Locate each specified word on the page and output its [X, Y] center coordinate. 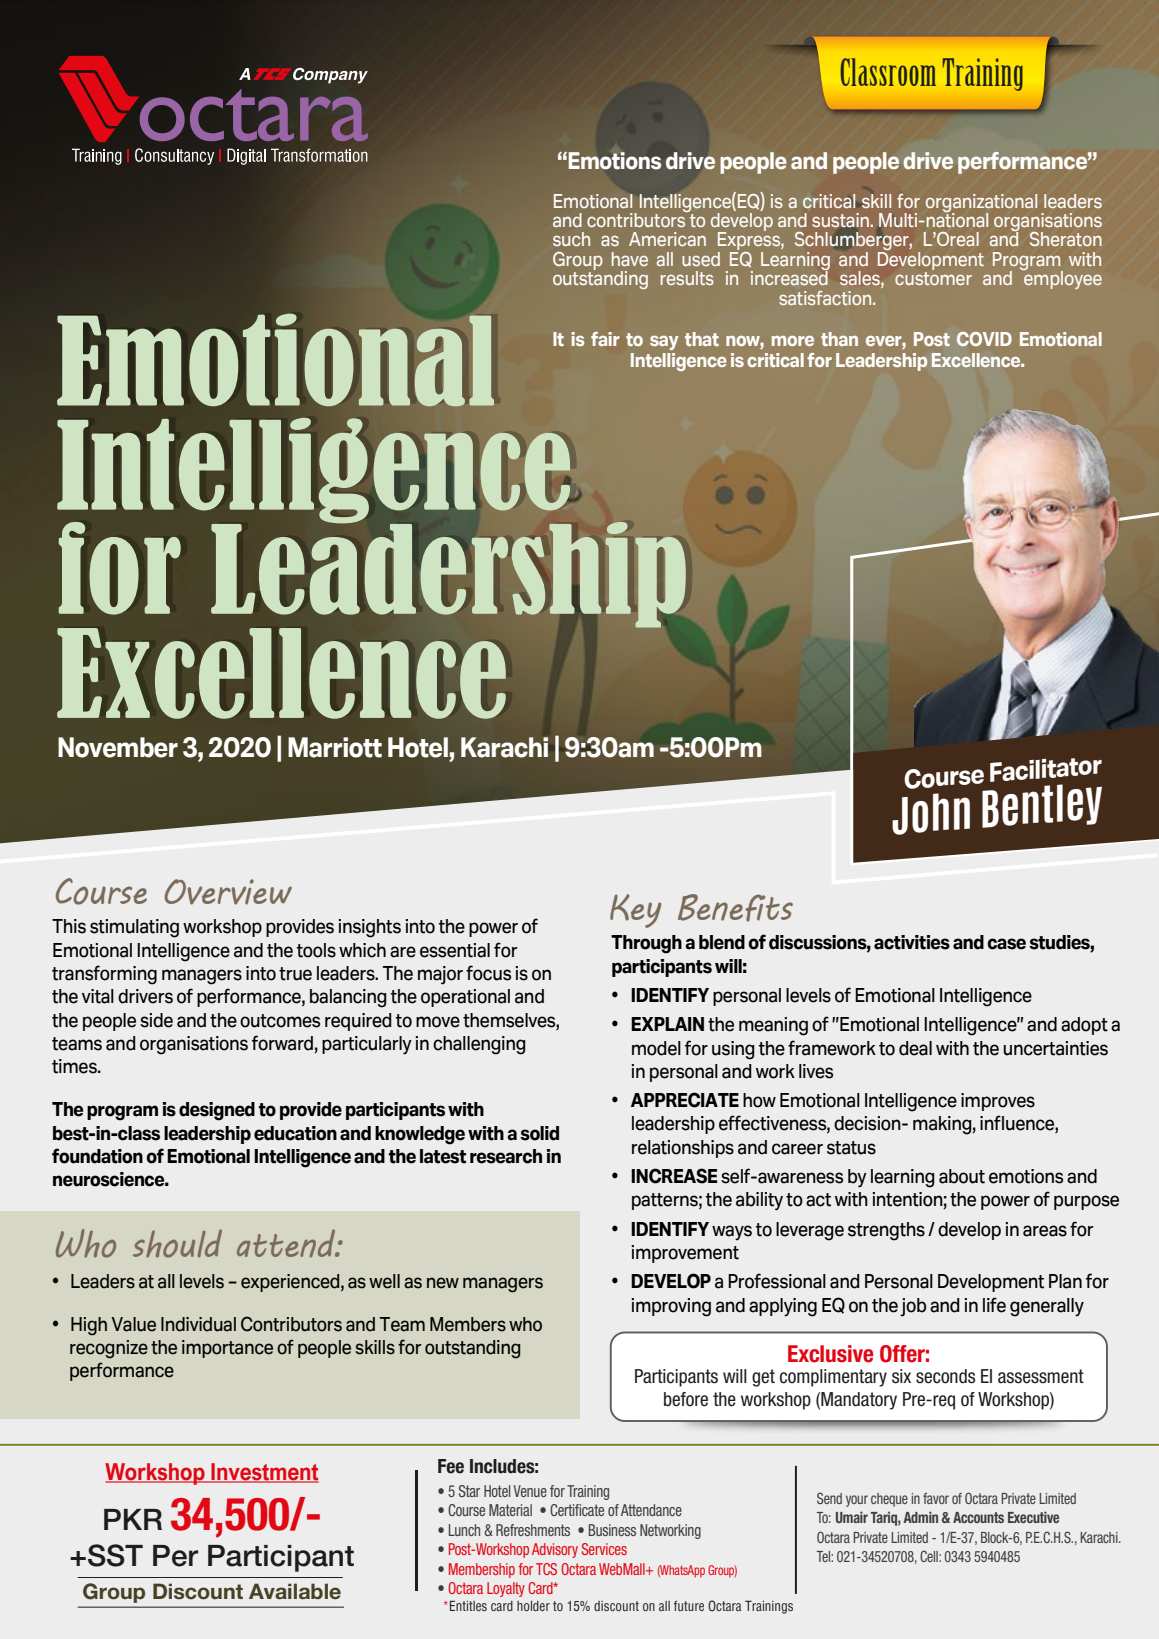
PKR [133, 1519]
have [630, 259]
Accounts [978, 1517]
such [571, 239]
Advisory [555, 1550]
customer [933, 278]
